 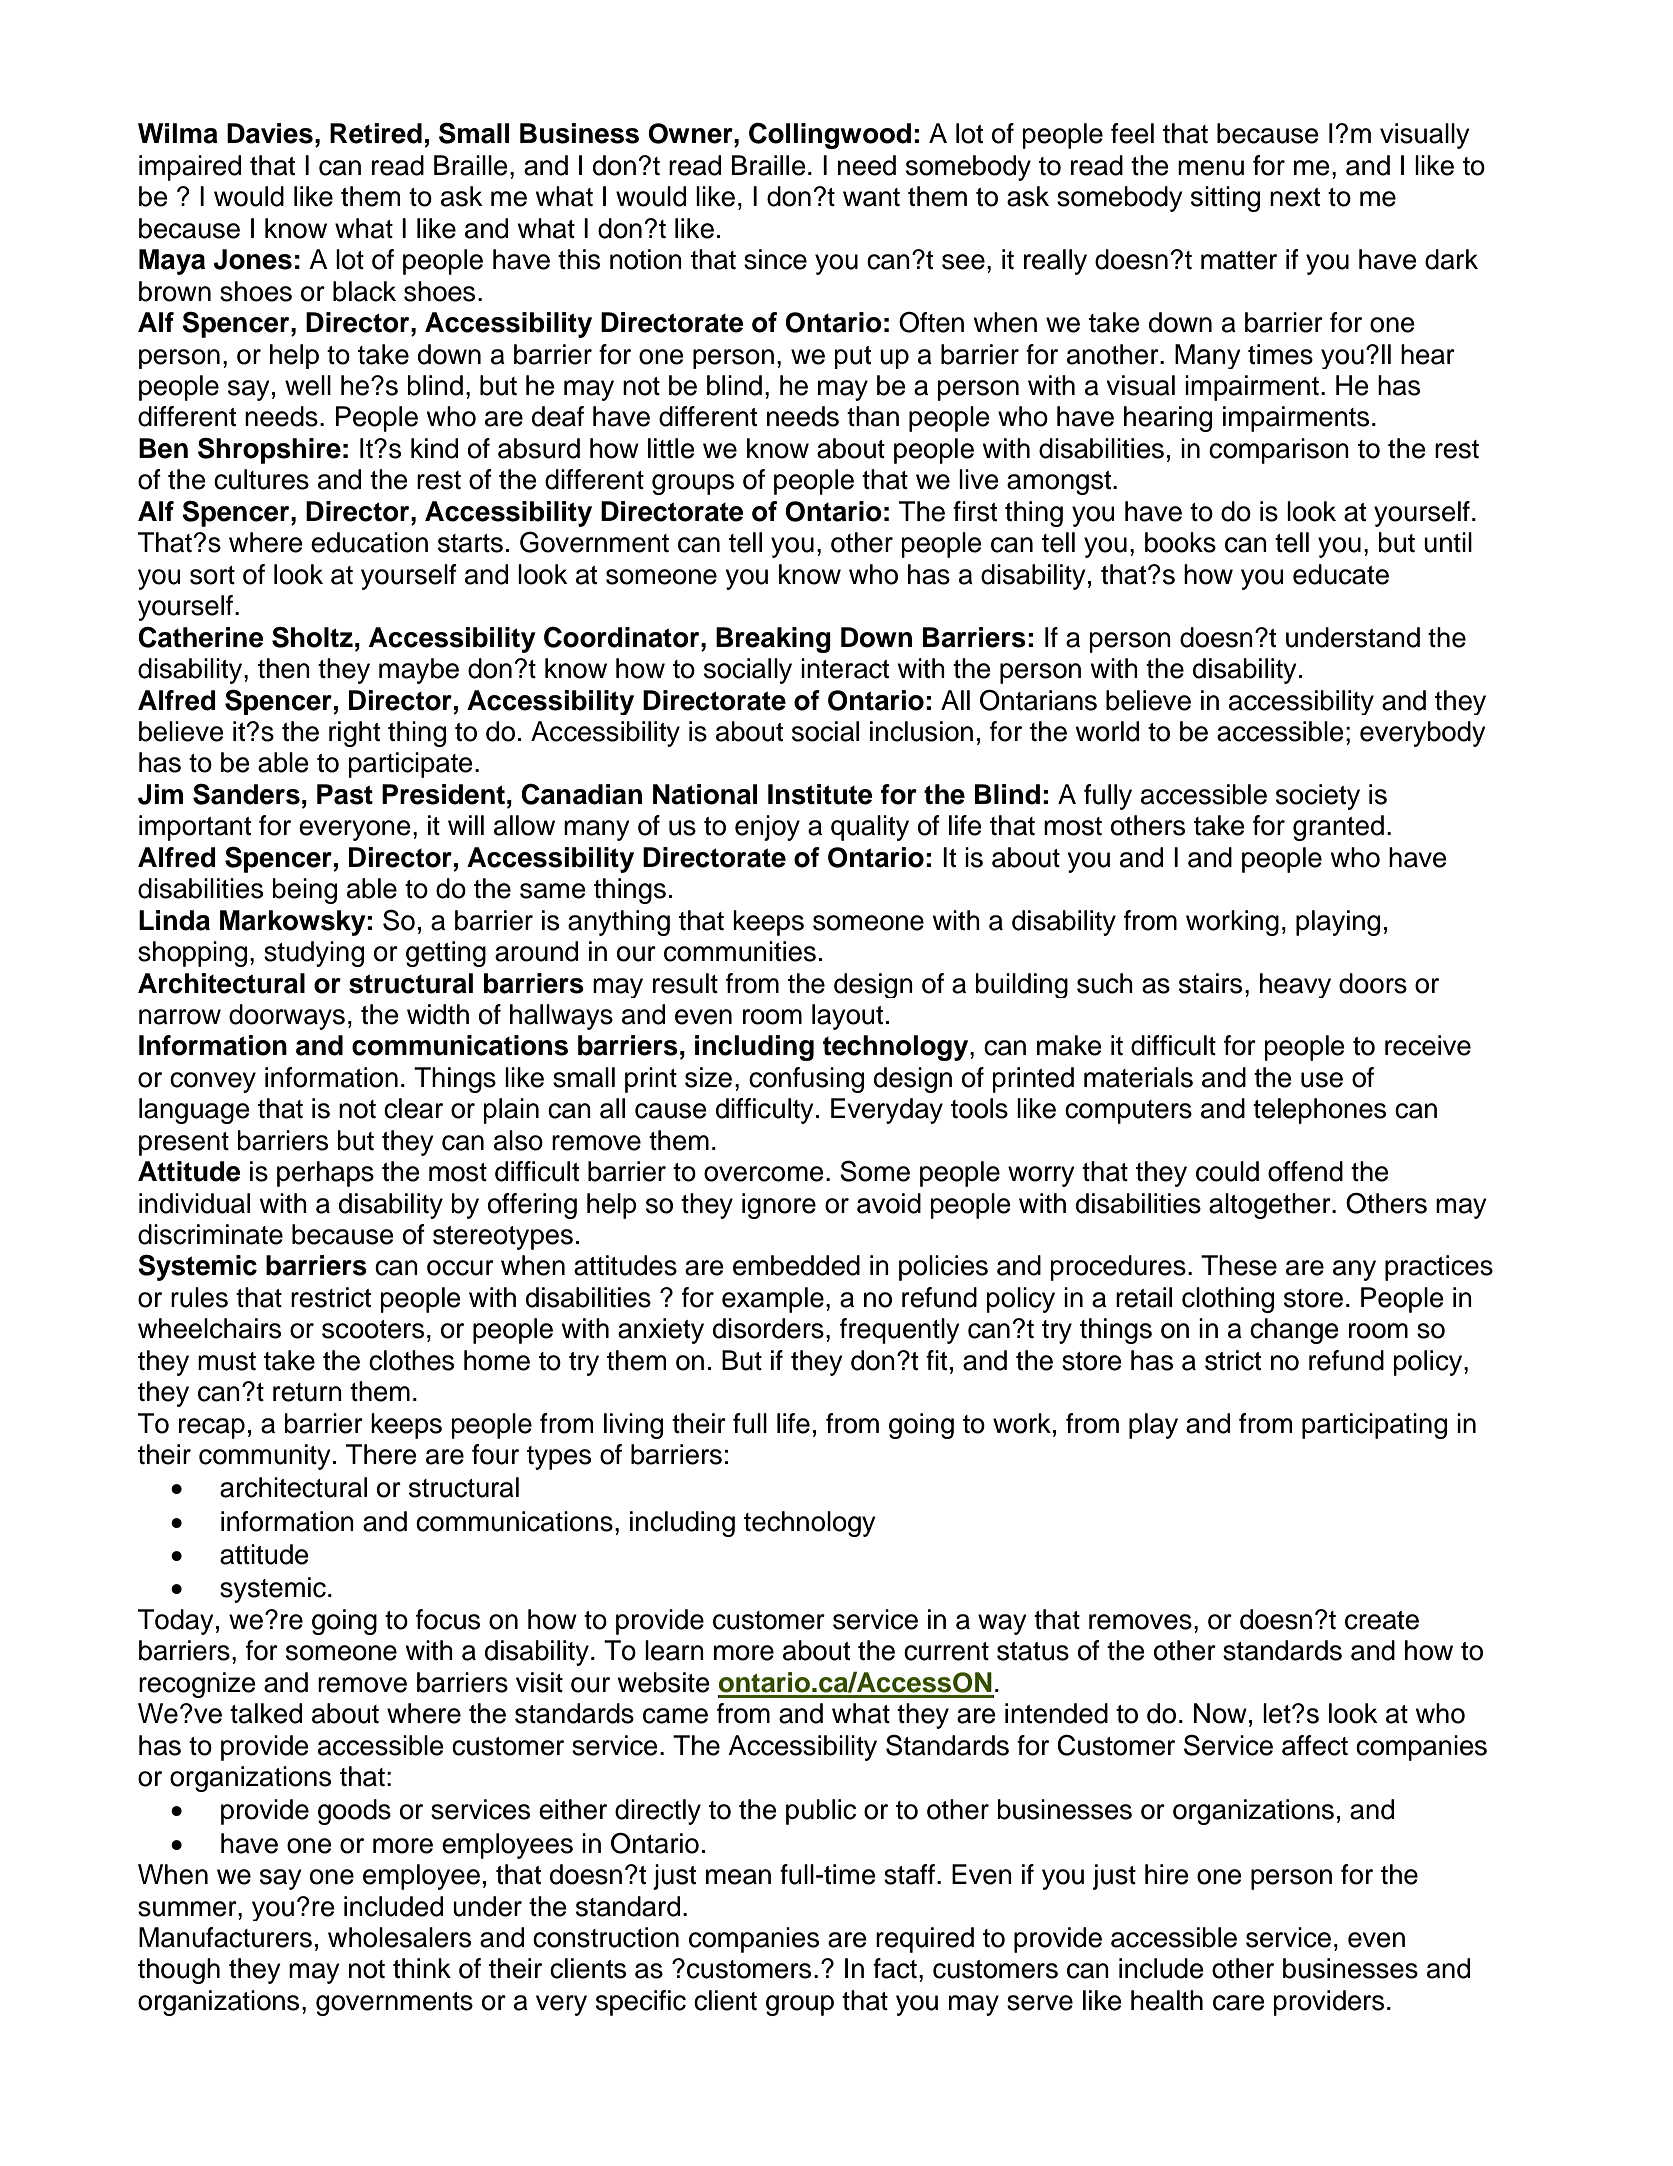 What do you see at coordinates (738, 1877) in the document?
I see `mean` at bounding box center [738, 1877].
